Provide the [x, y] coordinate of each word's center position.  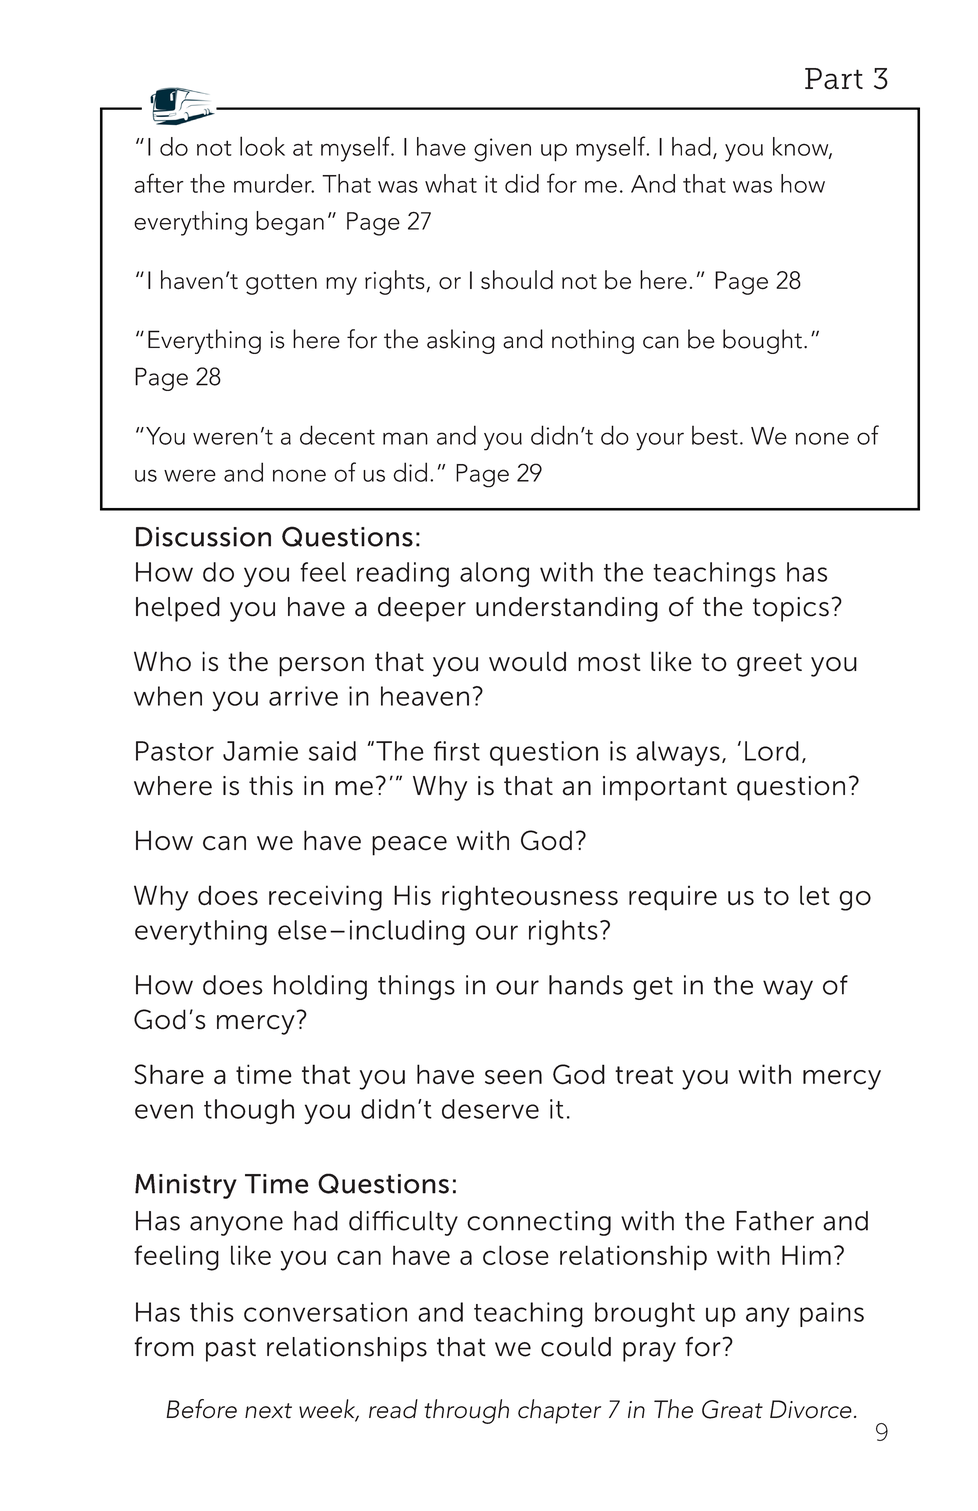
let [815, 895]
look [262, 146]
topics [791, 609]
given [502, 150]
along [494, 574]
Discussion [203, 537]
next [268, 1411]
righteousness [530, 898]
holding [320, 987]
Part [834, 79]
